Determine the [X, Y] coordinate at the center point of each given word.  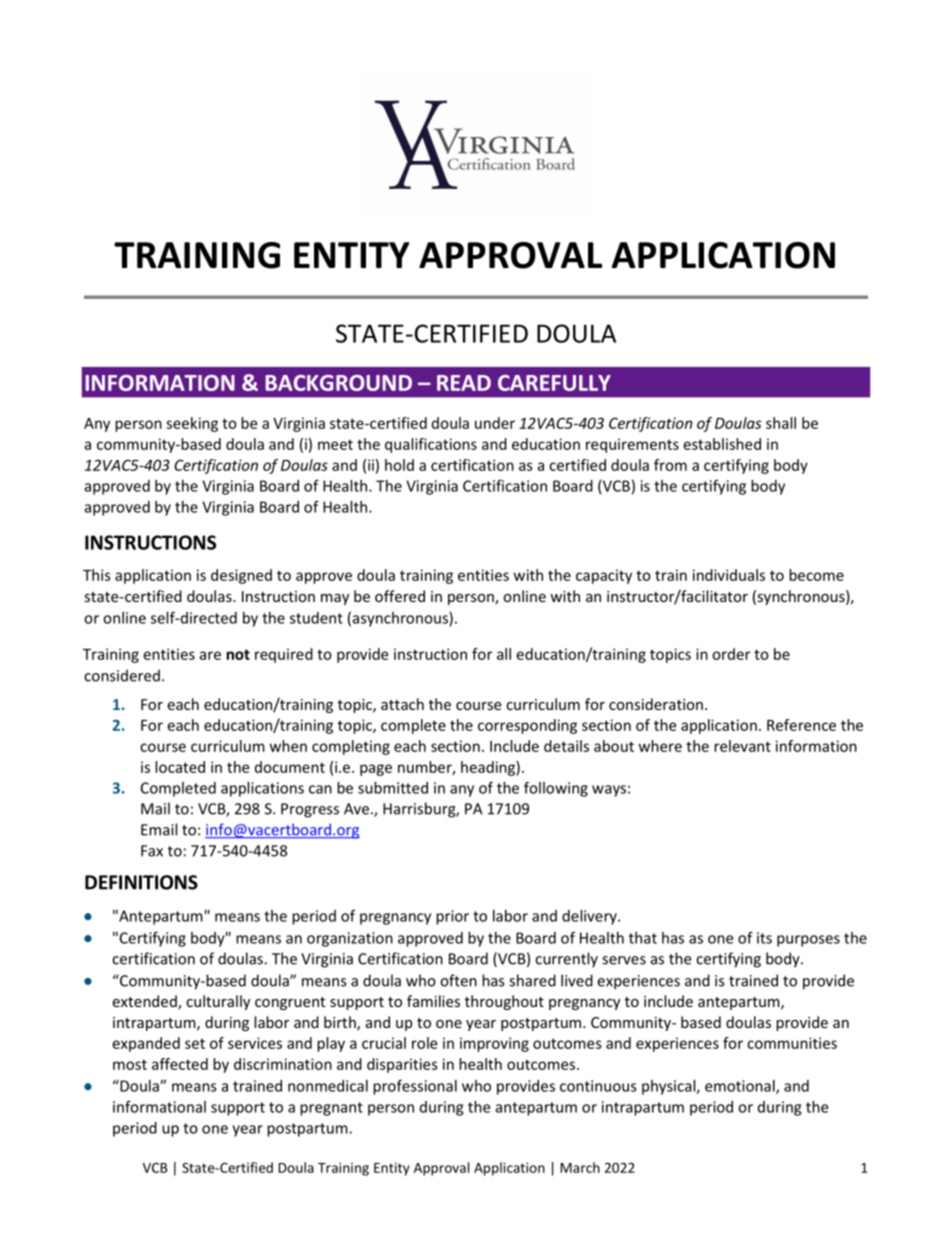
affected [180, 1064]
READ [464, 383]
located [180, 767]
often [458, 980]
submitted [393, 788]
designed [241, 576]
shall [781, 423]
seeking [192, 424]
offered [400, 596]
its [764, 938]
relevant [742, 746]
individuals [729, 575]
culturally [218, 1002]
